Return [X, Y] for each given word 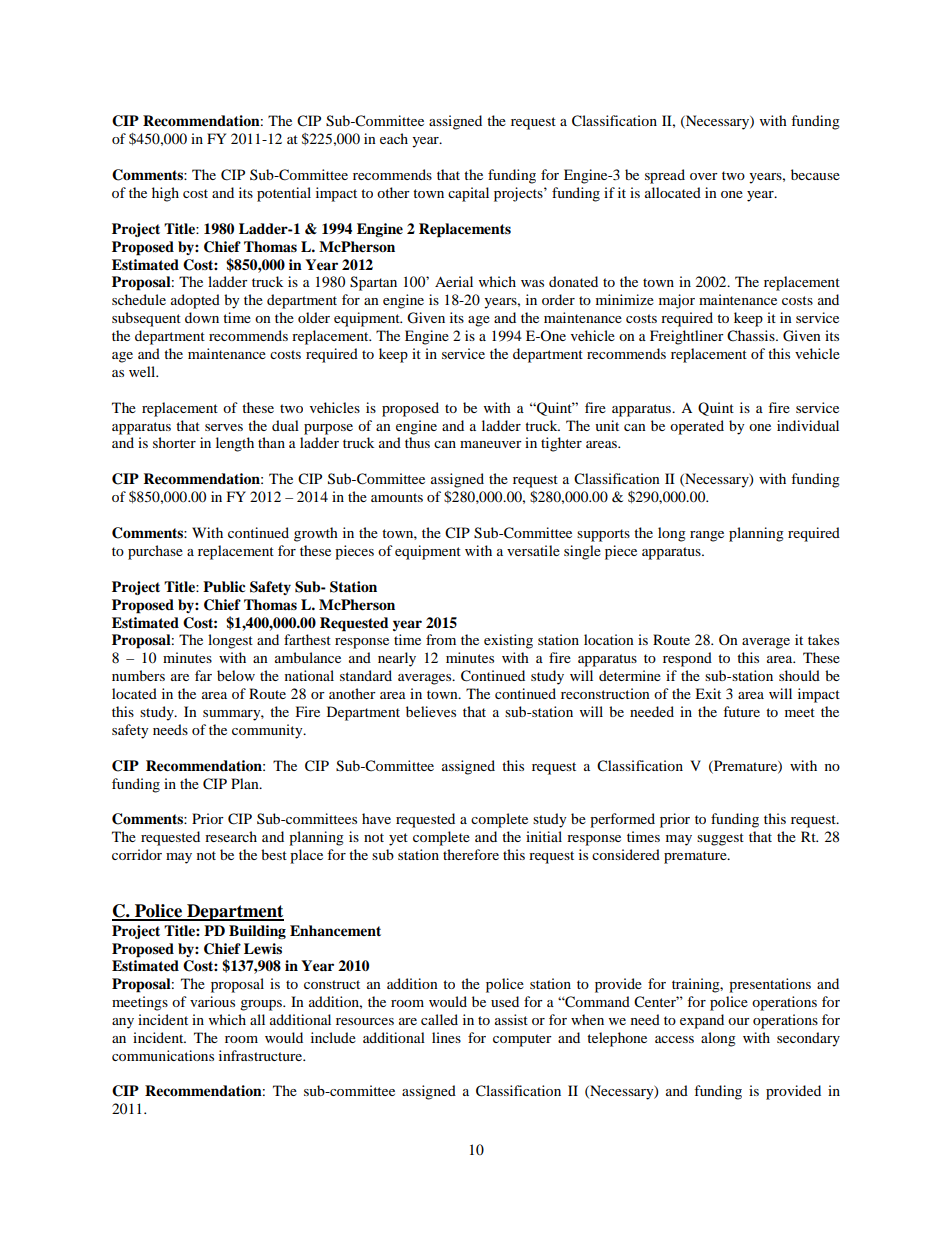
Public [224, 586]
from [441, 639]
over [704, 176]
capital [468, 194]
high [165, 194]
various [212, 1001]
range [707, 536]
